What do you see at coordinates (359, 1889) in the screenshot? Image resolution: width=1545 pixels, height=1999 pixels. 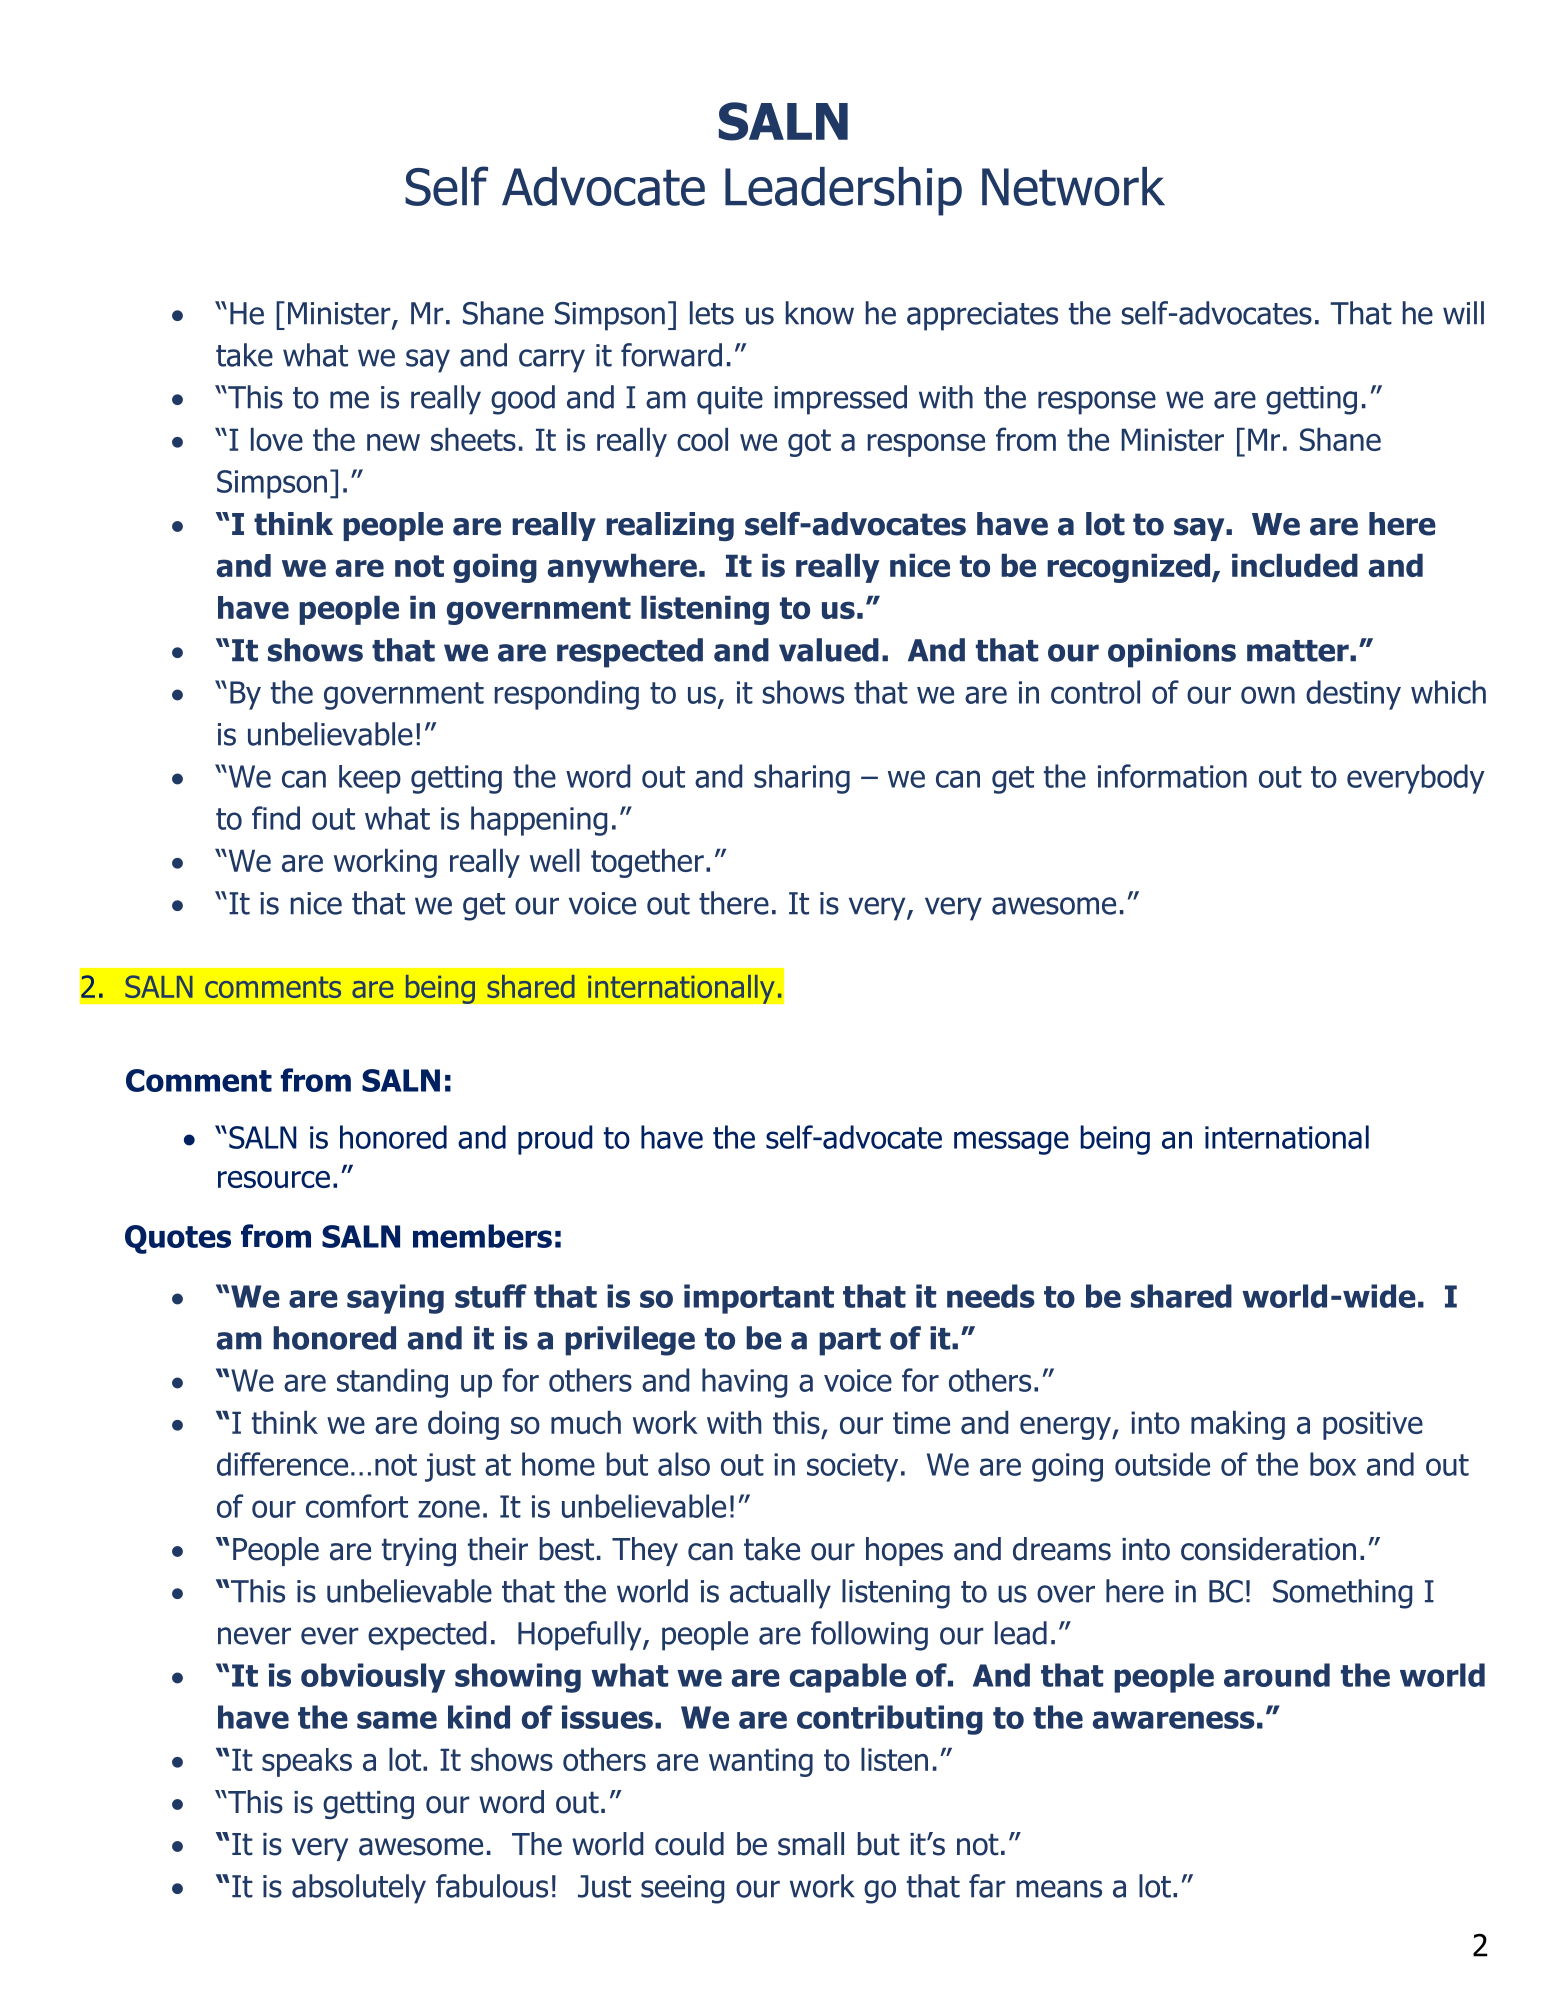 I see `absolutely` at bounding box center [359, 1889].
